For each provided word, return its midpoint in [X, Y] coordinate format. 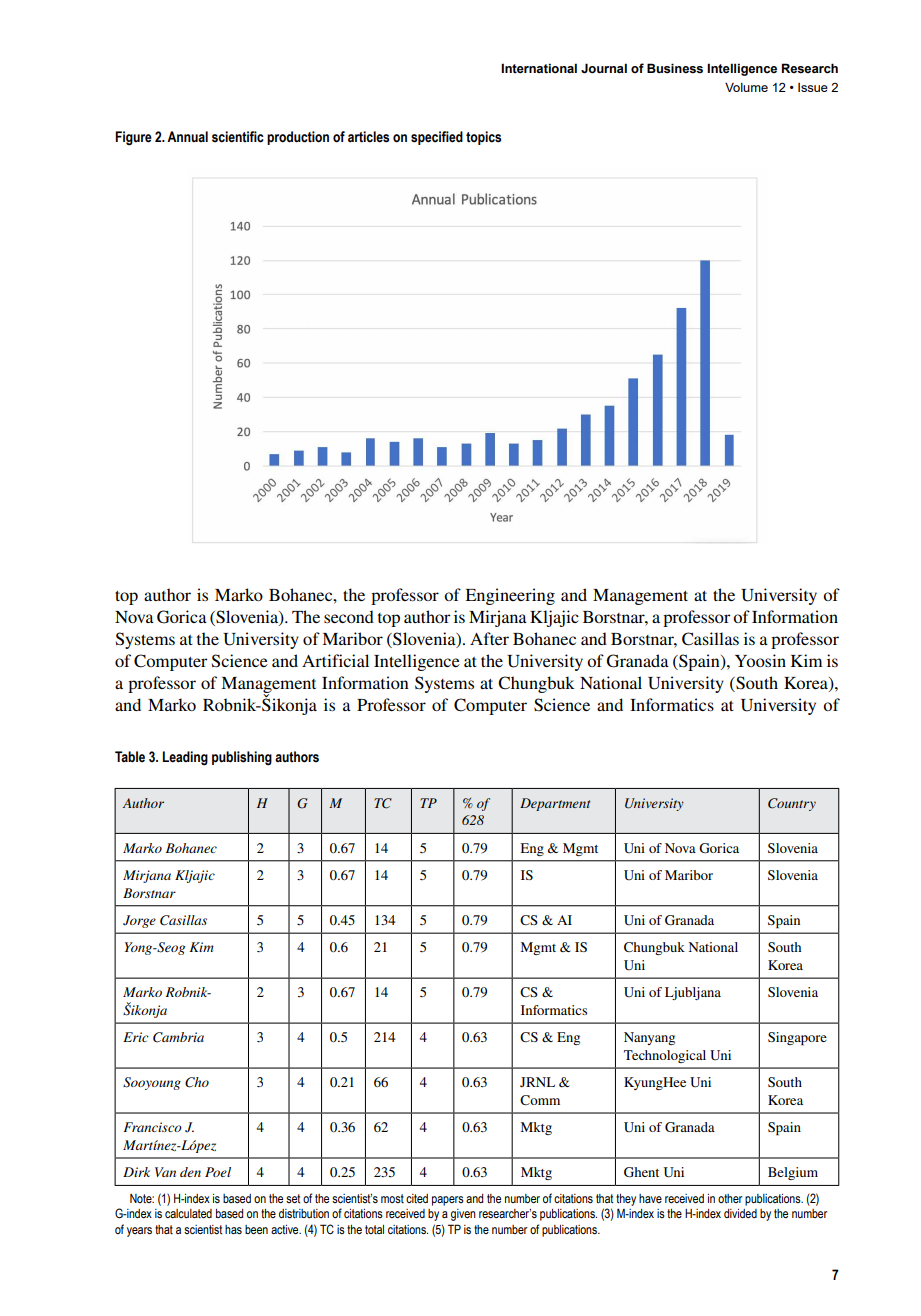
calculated [188, 1213]
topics [483, 138]
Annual [187, 136]
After [489, 638]
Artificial [335, 660]
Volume [746, 87]
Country [792, 804]
